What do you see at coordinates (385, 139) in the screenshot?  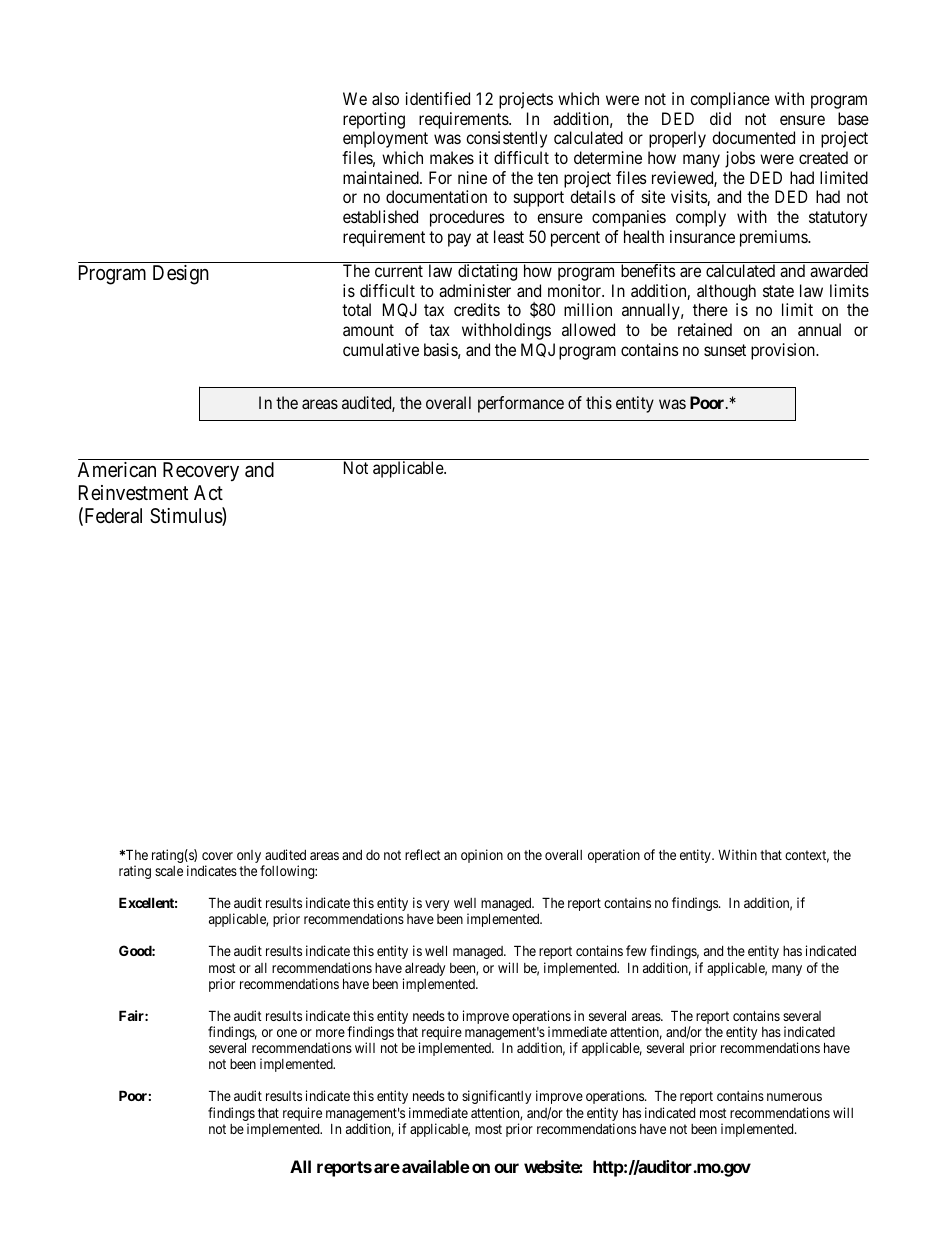 I see `employment` at bounding box center [385, 139].
